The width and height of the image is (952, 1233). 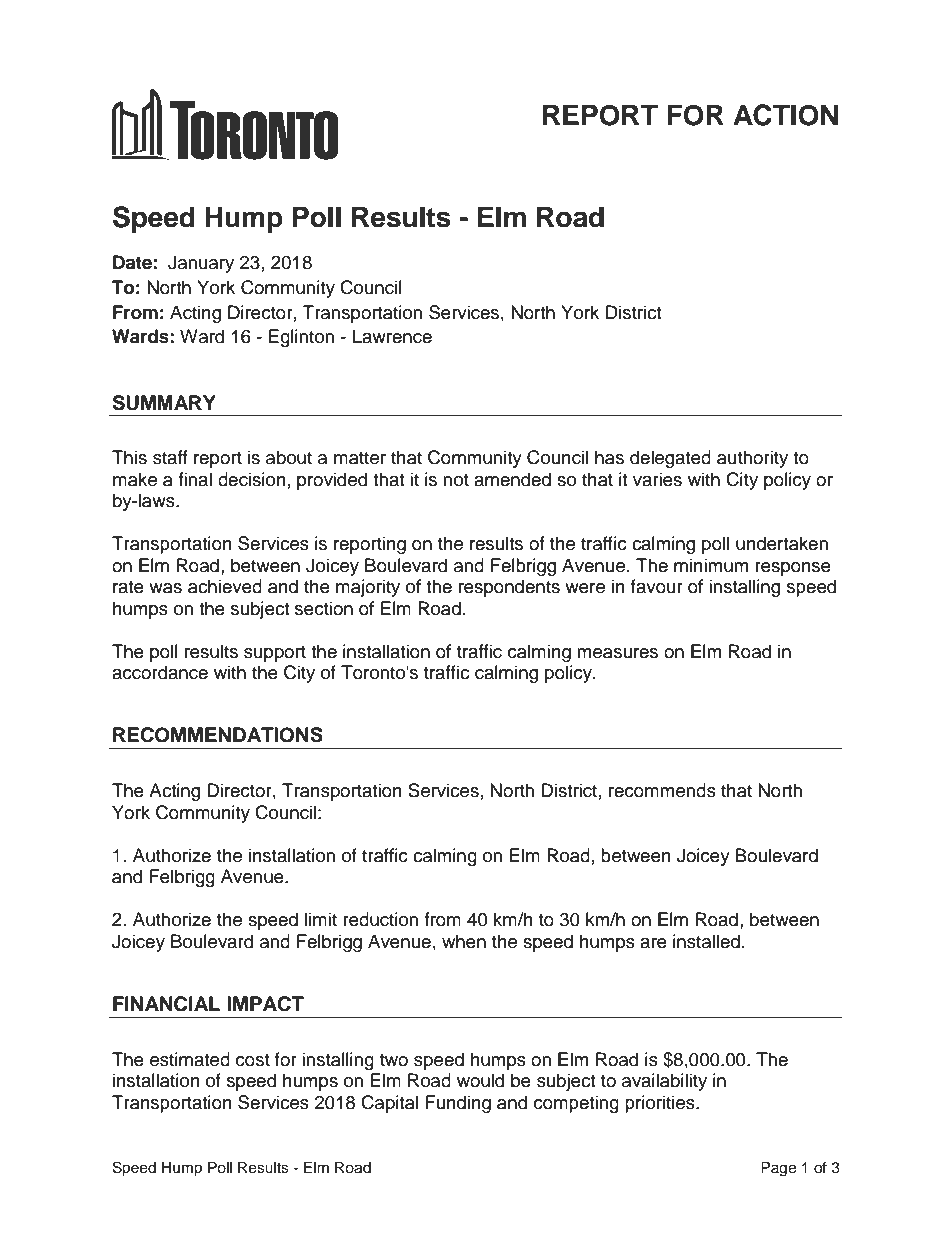 What do you see at coordinates (661, 1104) in the image?
I see `priorities` at bounding box center [661, 1104].
